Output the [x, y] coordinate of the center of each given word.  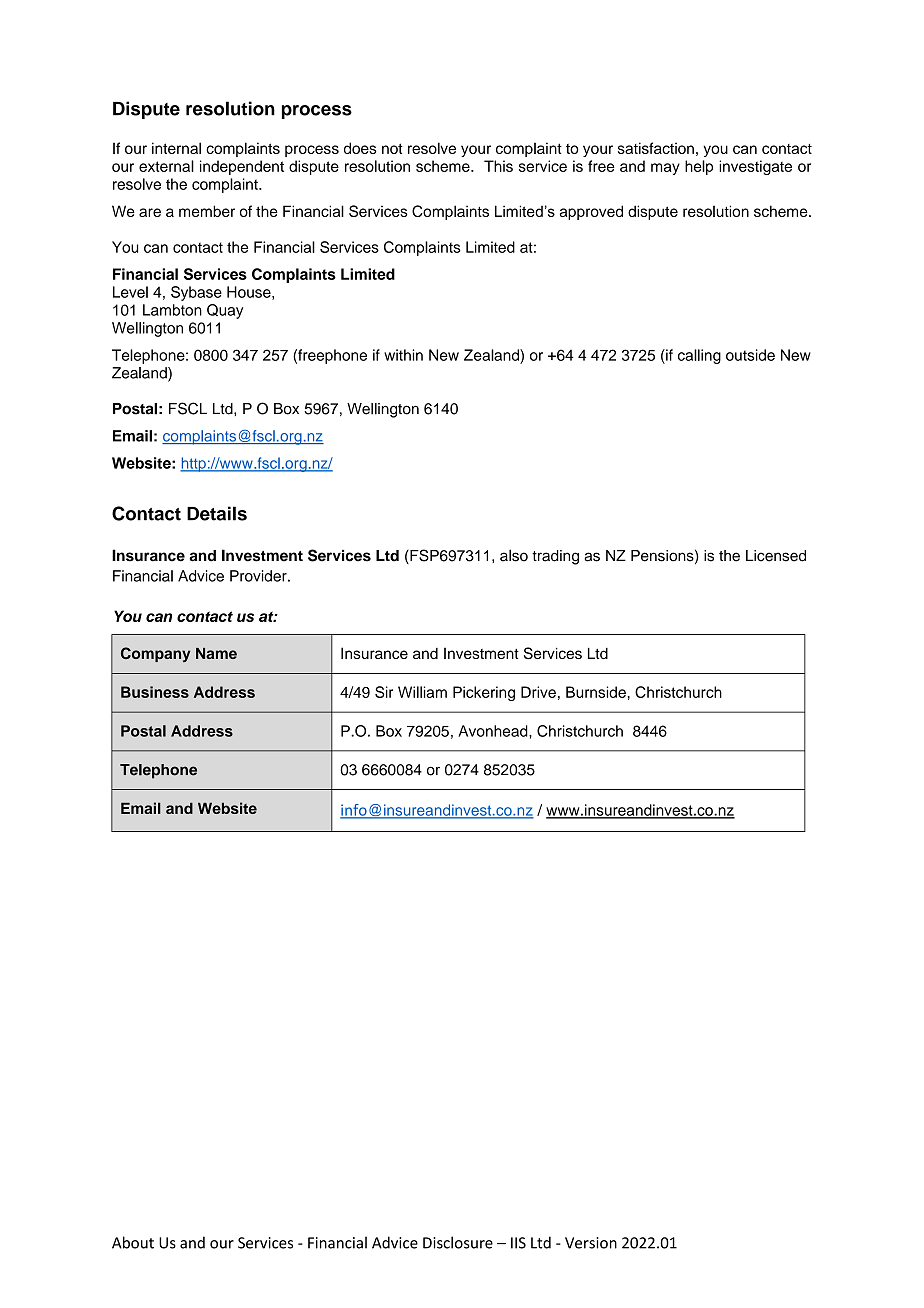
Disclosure [458, 1242]
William [422, 692]
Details [217, 513]
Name [216, 653]
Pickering [484, 693]
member [207, 211]
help [699, 167]
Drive [538, 692]
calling [699, 356]
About [133, 1242]
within [403, 355]
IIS [518, 1243]
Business [155, 692]
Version [591, 1243]
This [498, 166]
